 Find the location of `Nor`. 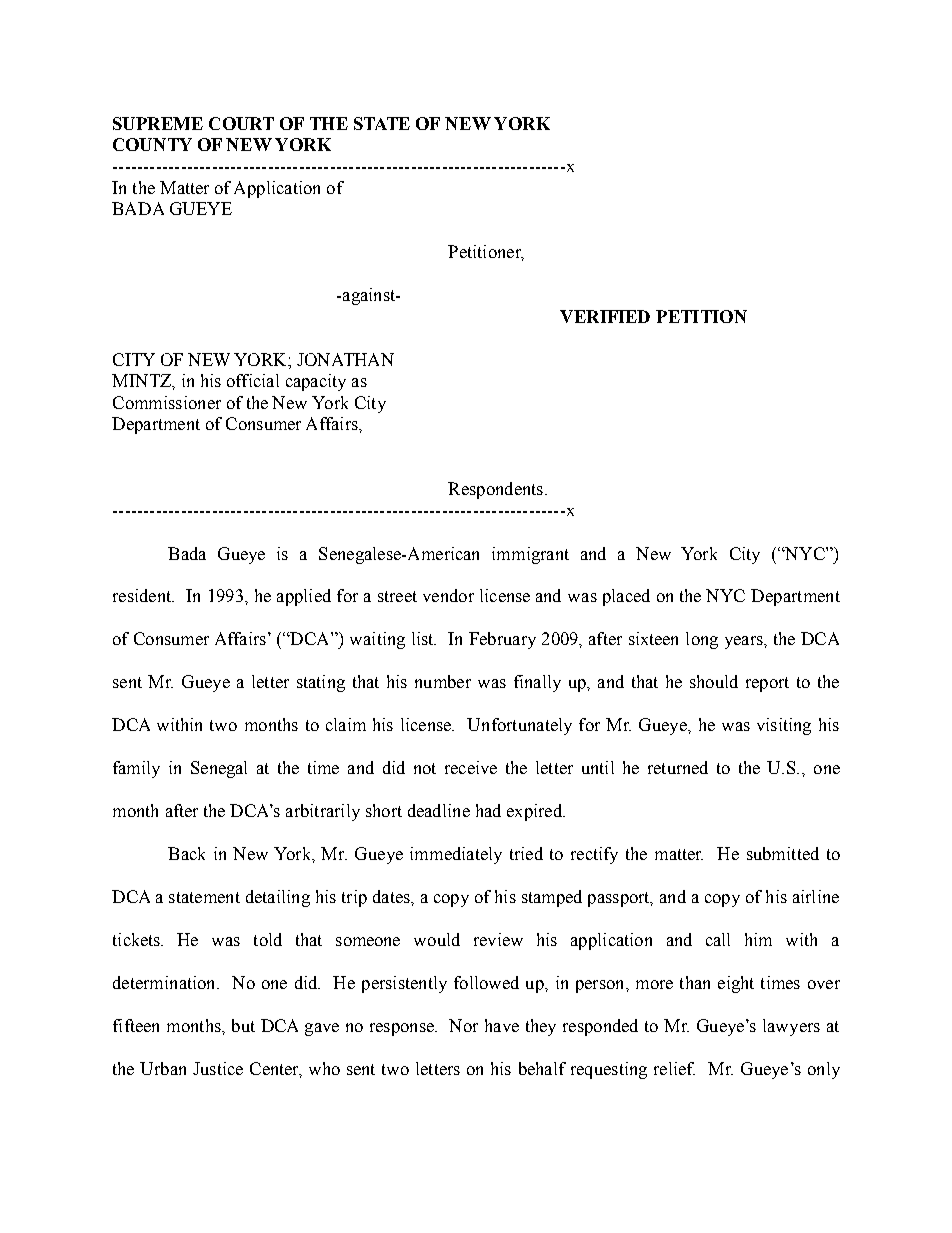

Nor is located at coordinates (463, 1025).
